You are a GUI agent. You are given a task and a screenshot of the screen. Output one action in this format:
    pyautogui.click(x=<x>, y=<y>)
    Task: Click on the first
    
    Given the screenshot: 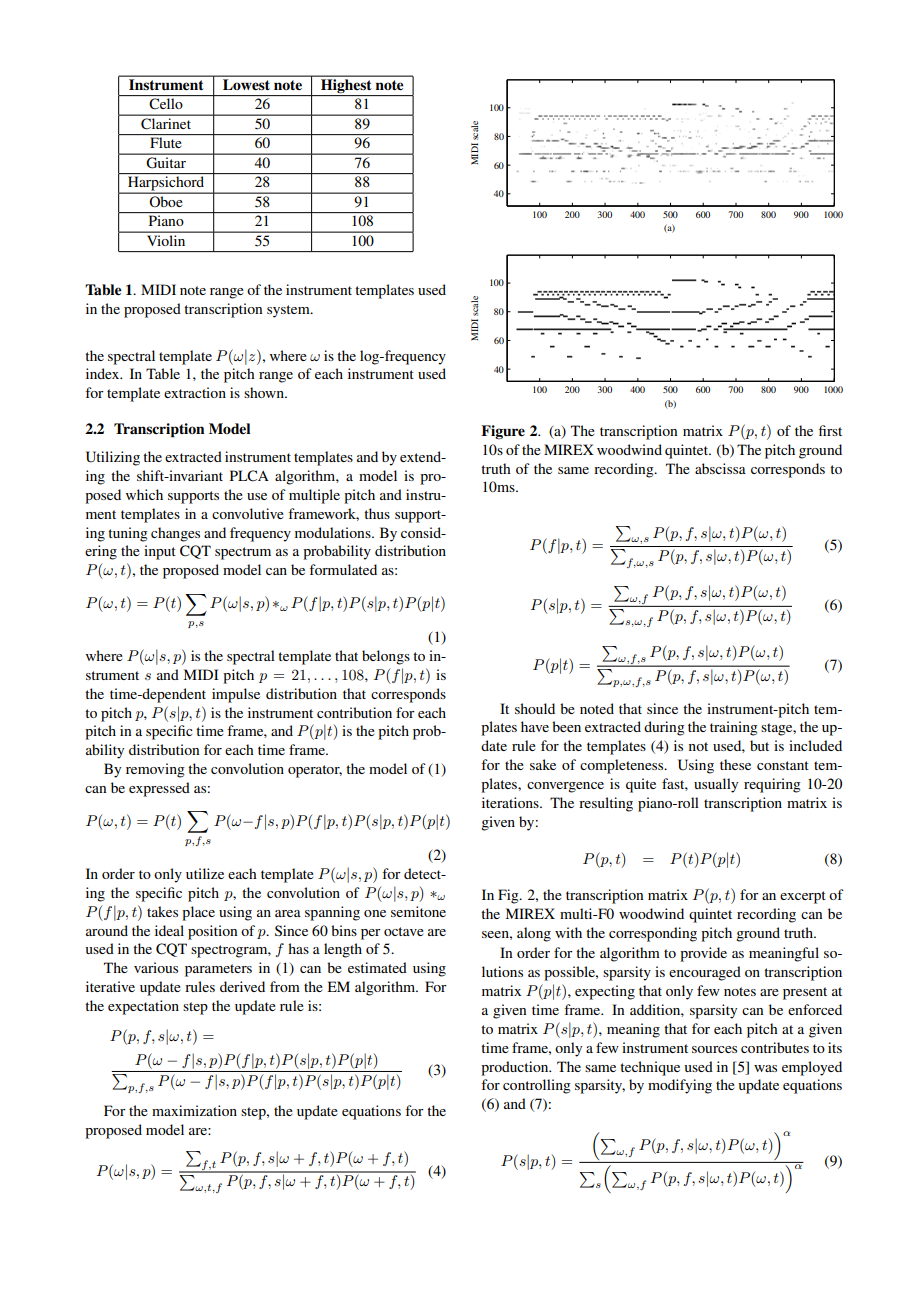 What is the action you would take?
    pyautogui.click(x=830, y=430)
